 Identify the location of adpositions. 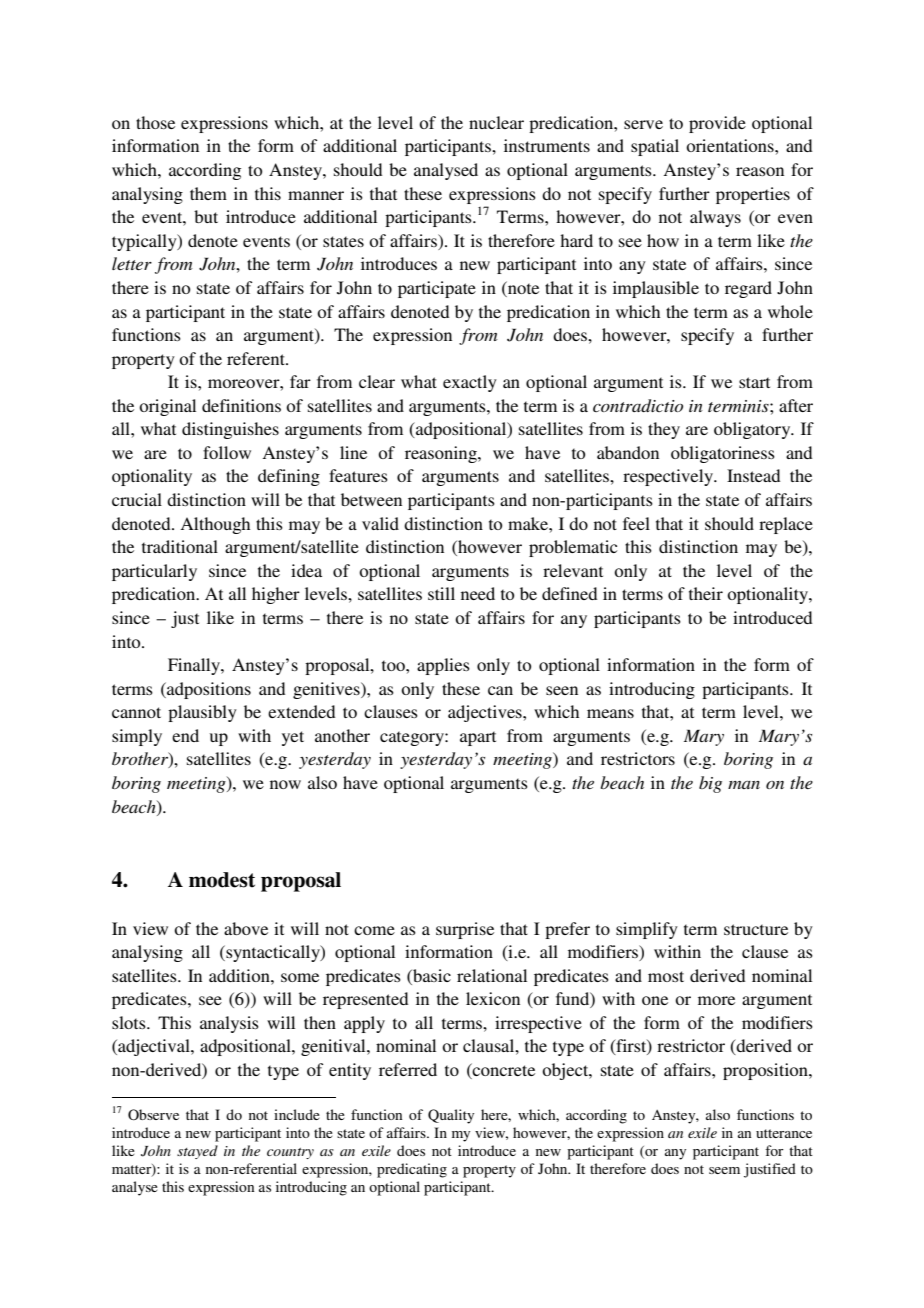
(208, 690).
